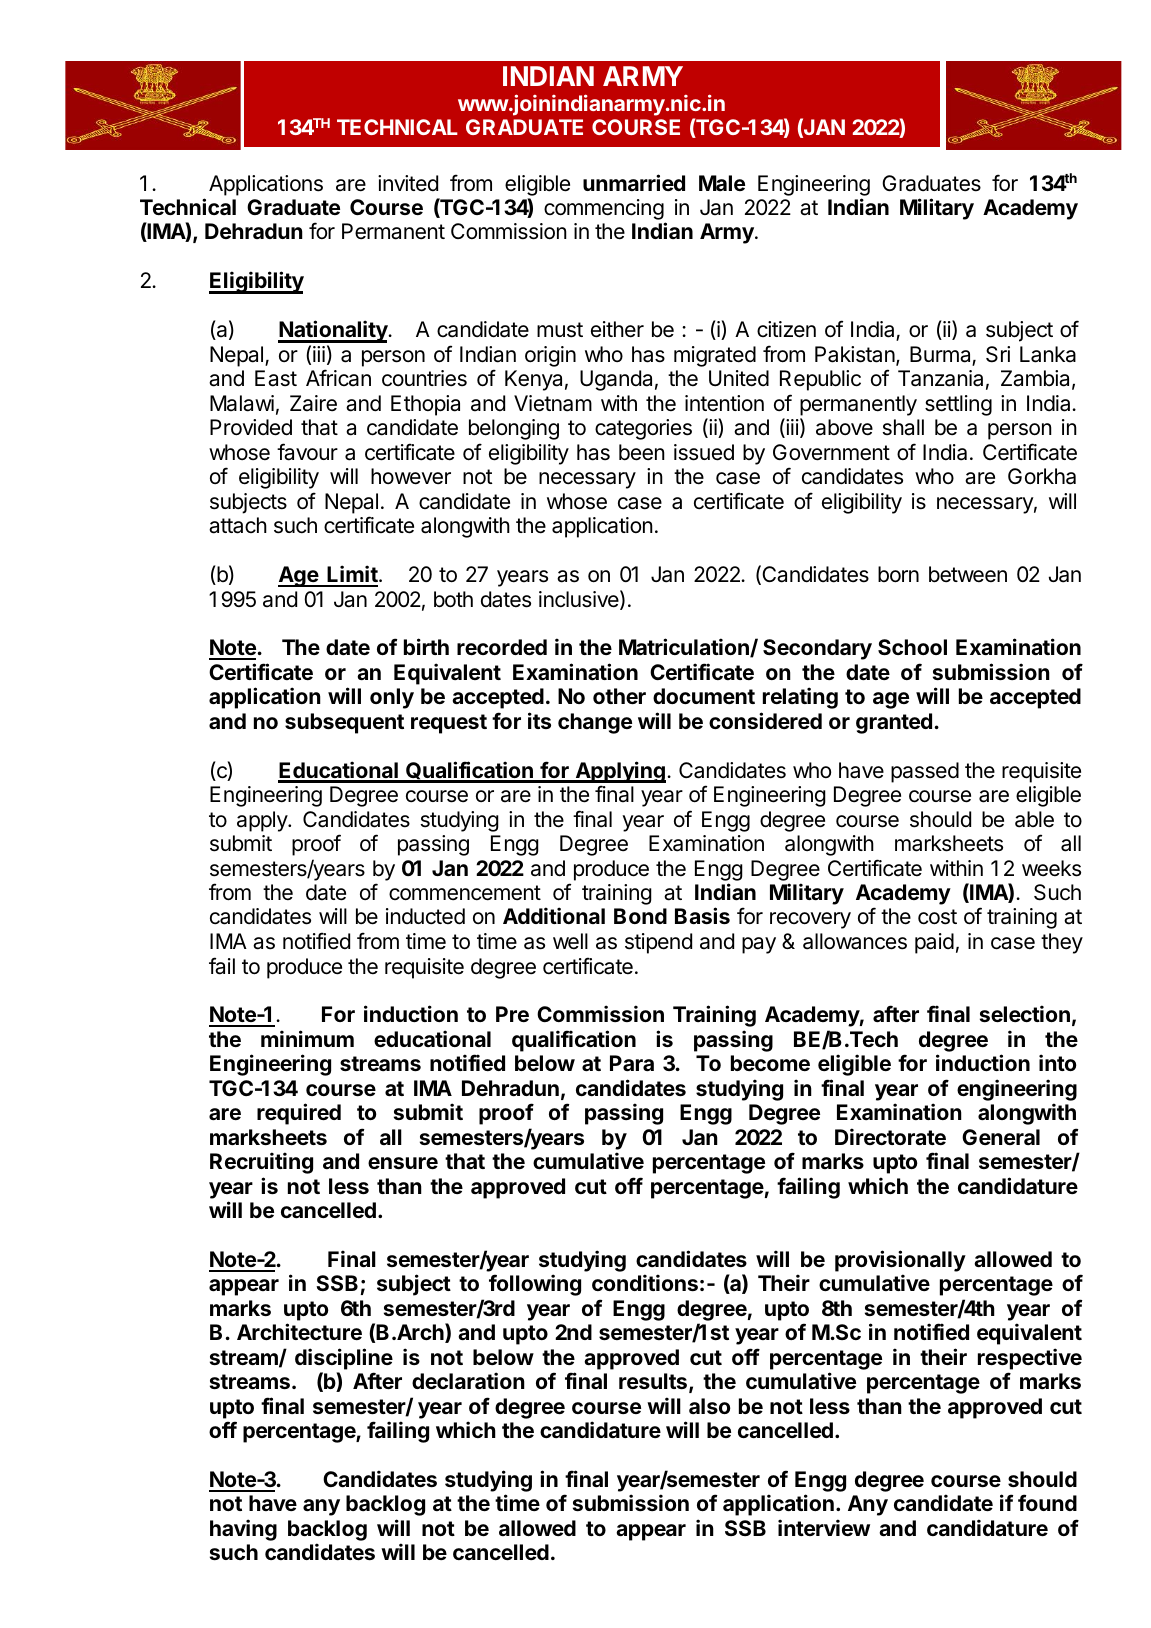 This page has width=1151, height=1628. Describe the element at coordinates (604, 209) in the page. I see `commencing` at that location.
